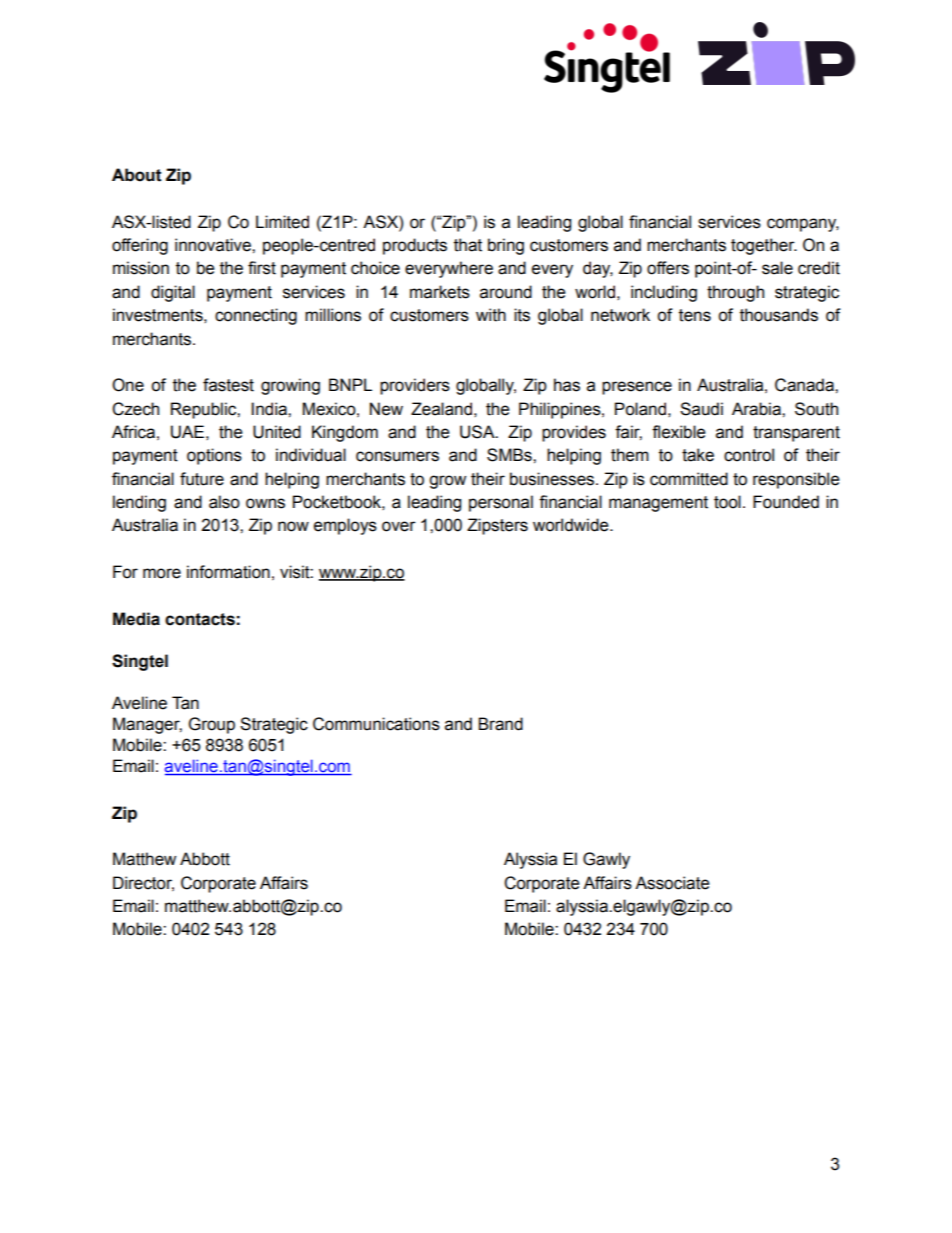 Image resolution: width=952 pixels, height=1233 pixels. What do you see at coordinates (143, 883) in the document?
I see `Director` at bounding box center [143, 883].
